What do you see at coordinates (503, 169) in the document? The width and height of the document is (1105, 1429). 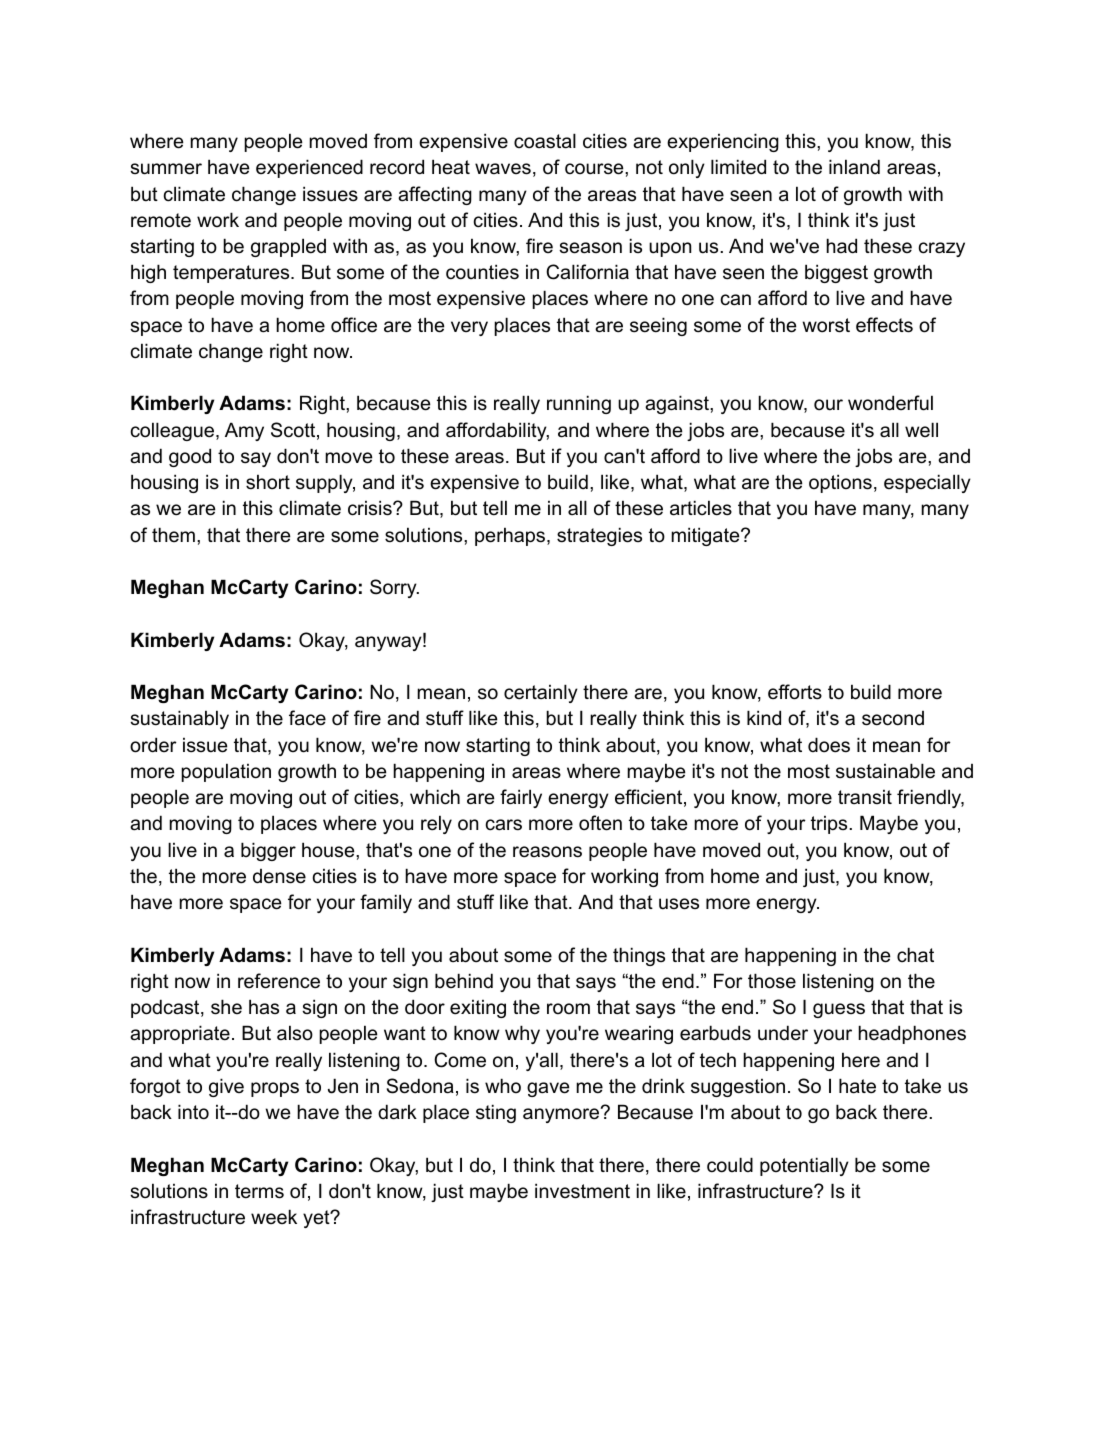 I see `waves` at bounding box center [503, 169].
